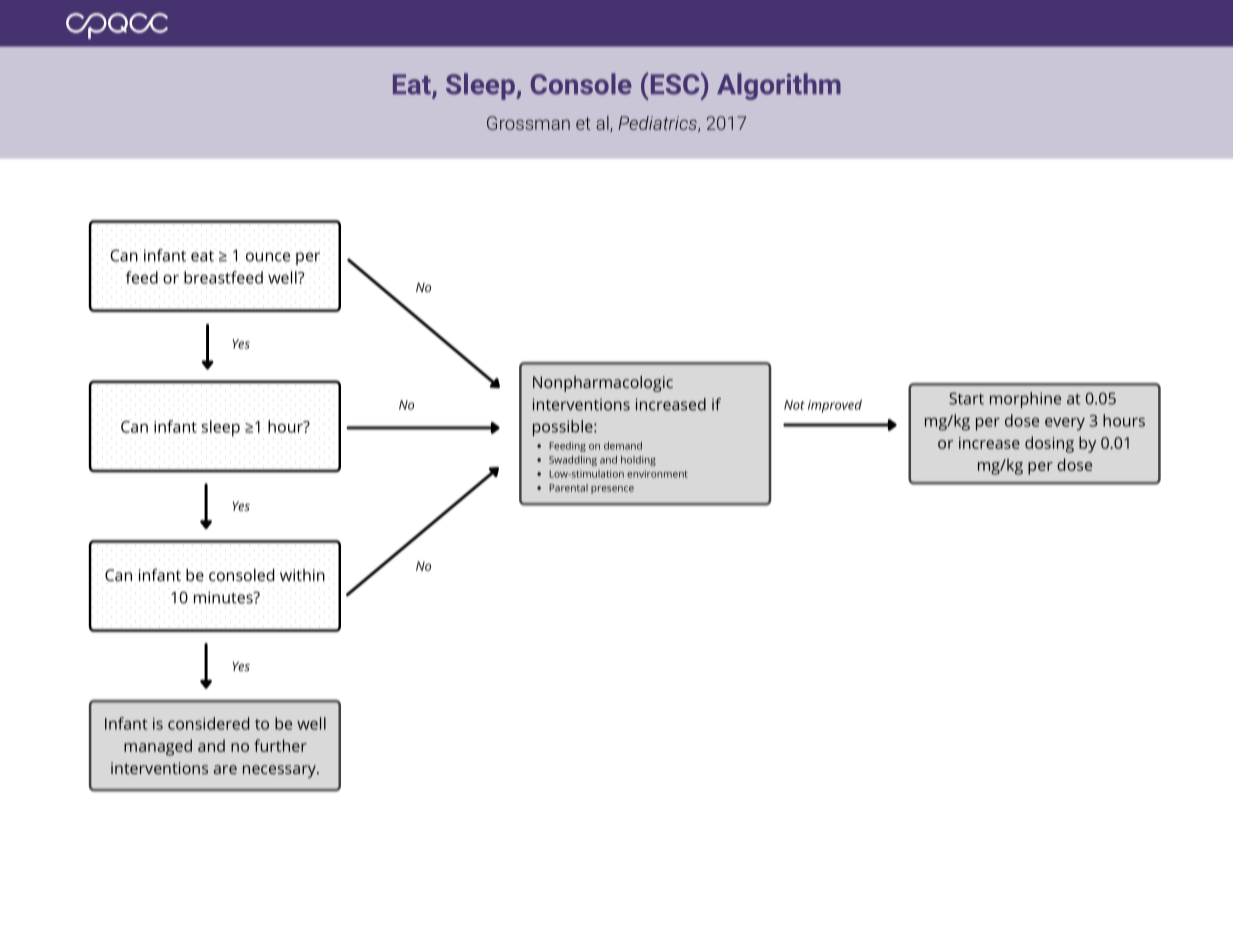  I want to click on Algorithm, so click(779, 86).
